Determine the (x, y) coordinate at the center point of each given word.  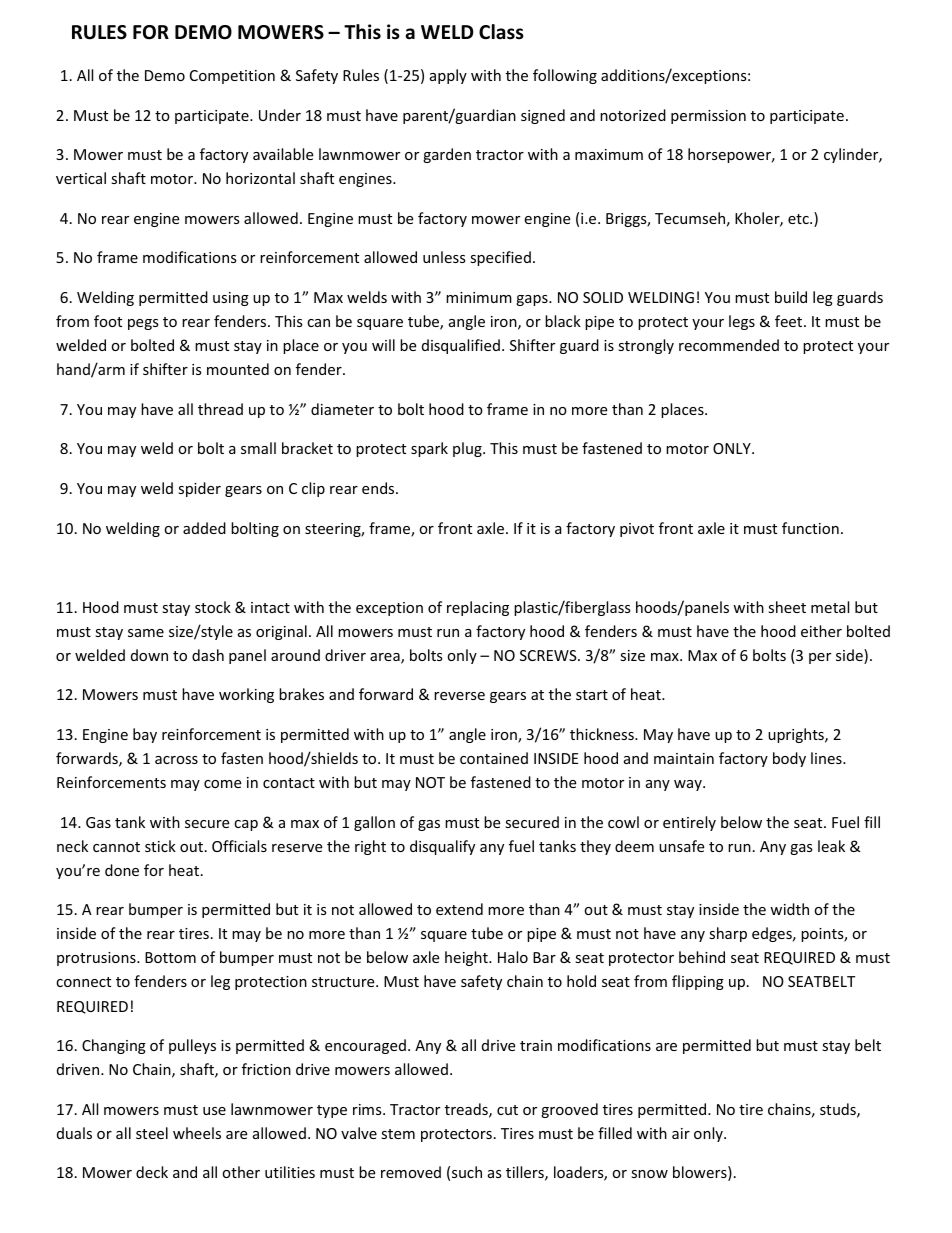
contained (494, 758)
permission (708, 117)
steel (152, 1133)
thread (220, 409)
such (467, 1172)
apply (448, 76)
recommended (729, 345)
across (176, 760)
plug (468, 449)
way (689, 785)
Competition (232, 77)
